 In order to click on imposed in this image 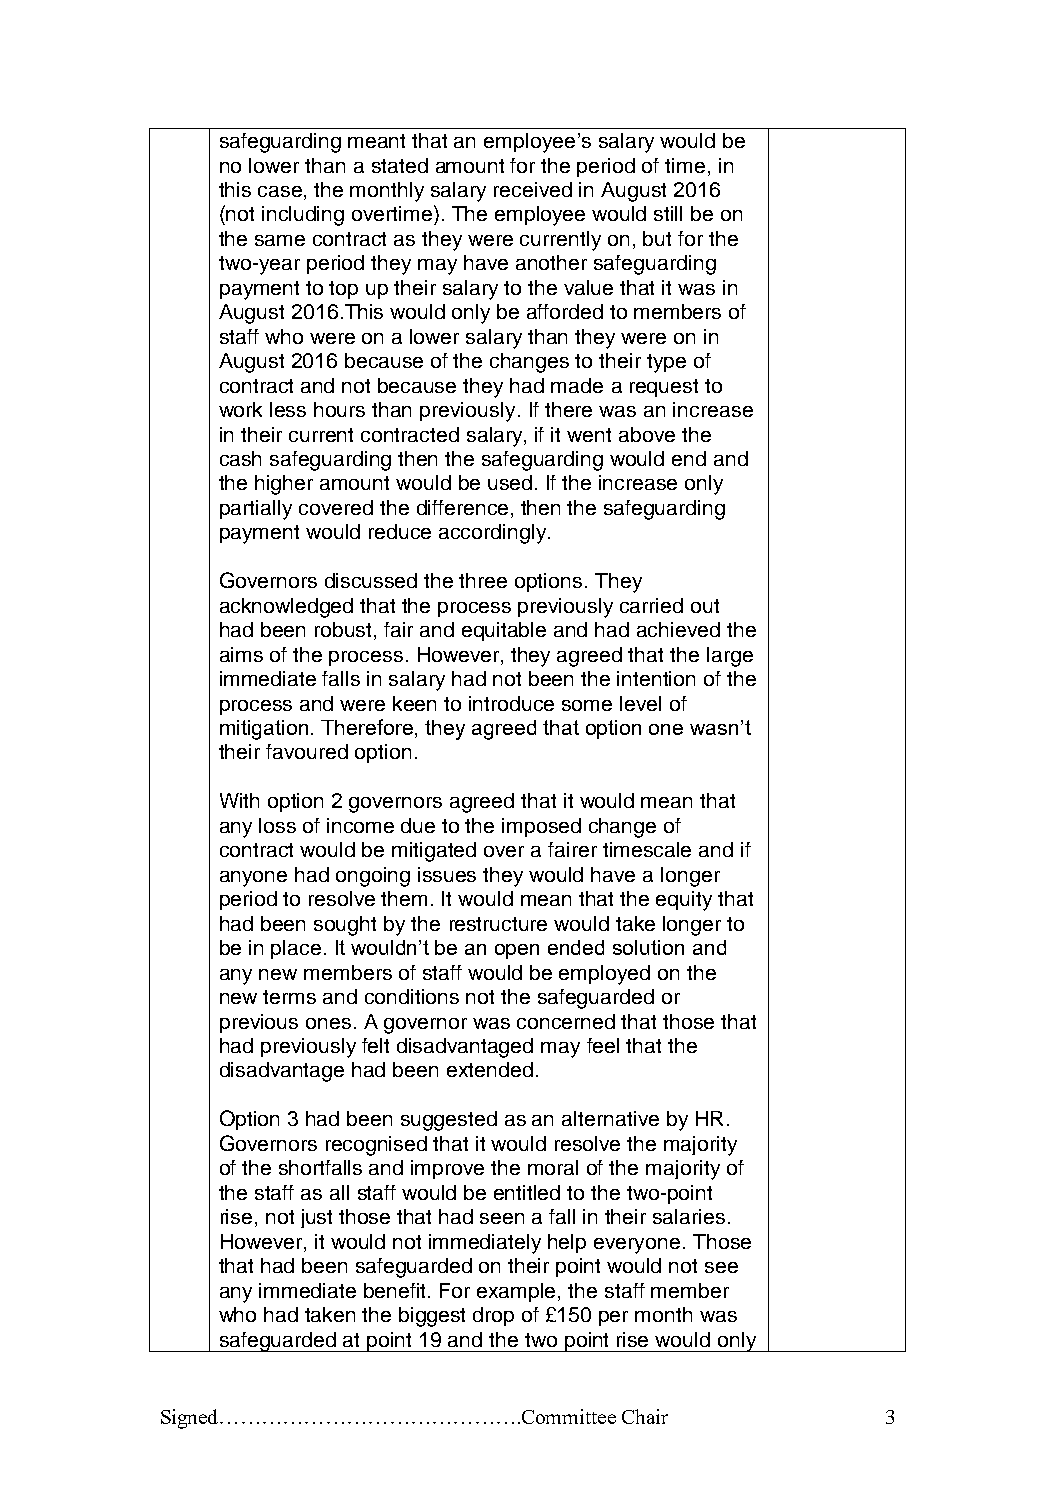, I will do `click(541, 827)`.
